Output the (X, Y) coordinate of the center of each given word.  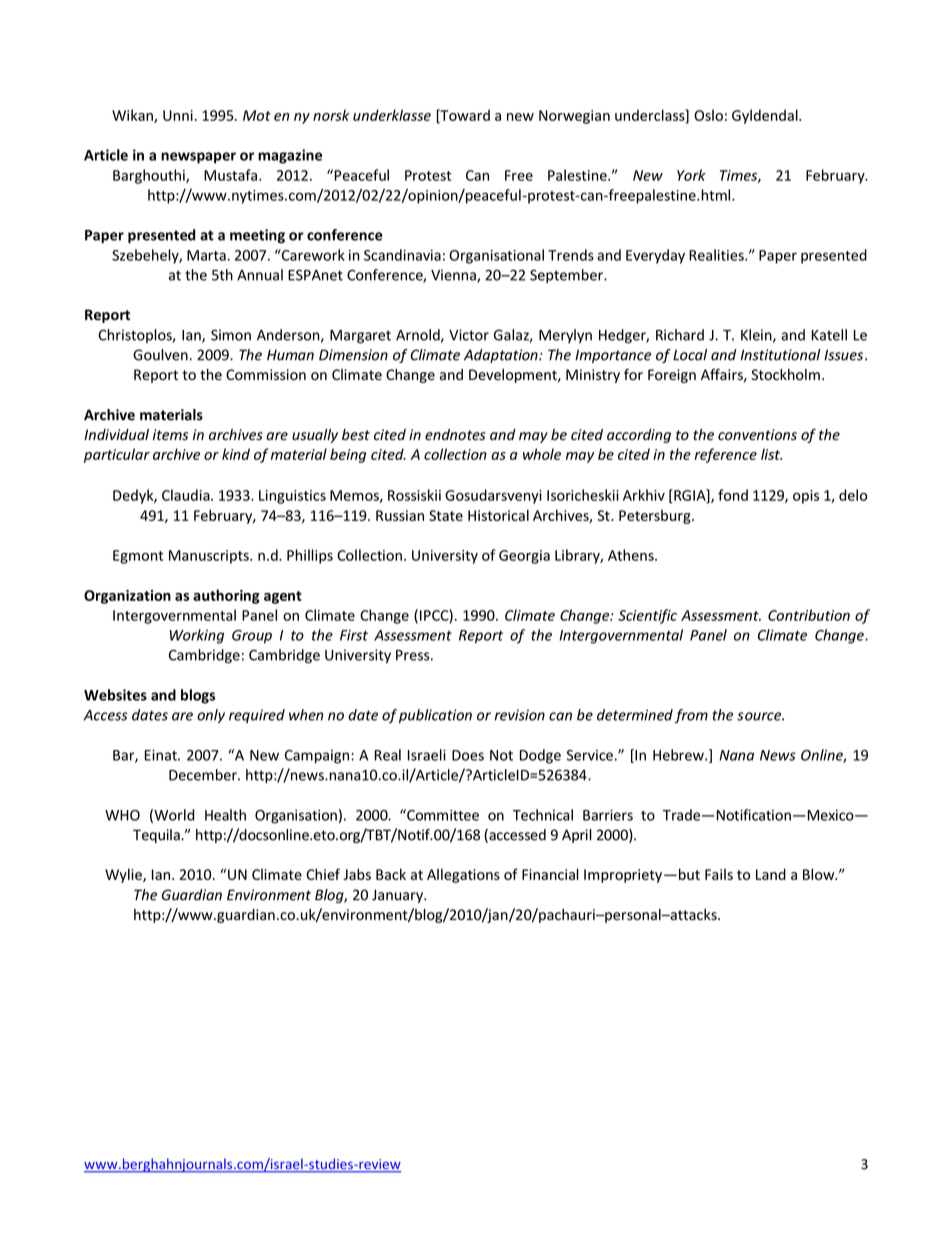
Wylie (124, 875)
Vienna (454, 276)
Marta (206, 255)
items (170, 435)
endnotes (455, 435)
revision (520, 715)
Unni (178, 115)
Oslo (708, 115)
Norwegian (574, 117)
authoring (226, 596)
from (691, 716)
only (211, 716)
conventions (757, 435)
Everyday (655, 256)
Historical (498, 515)
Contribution (809, 615)
